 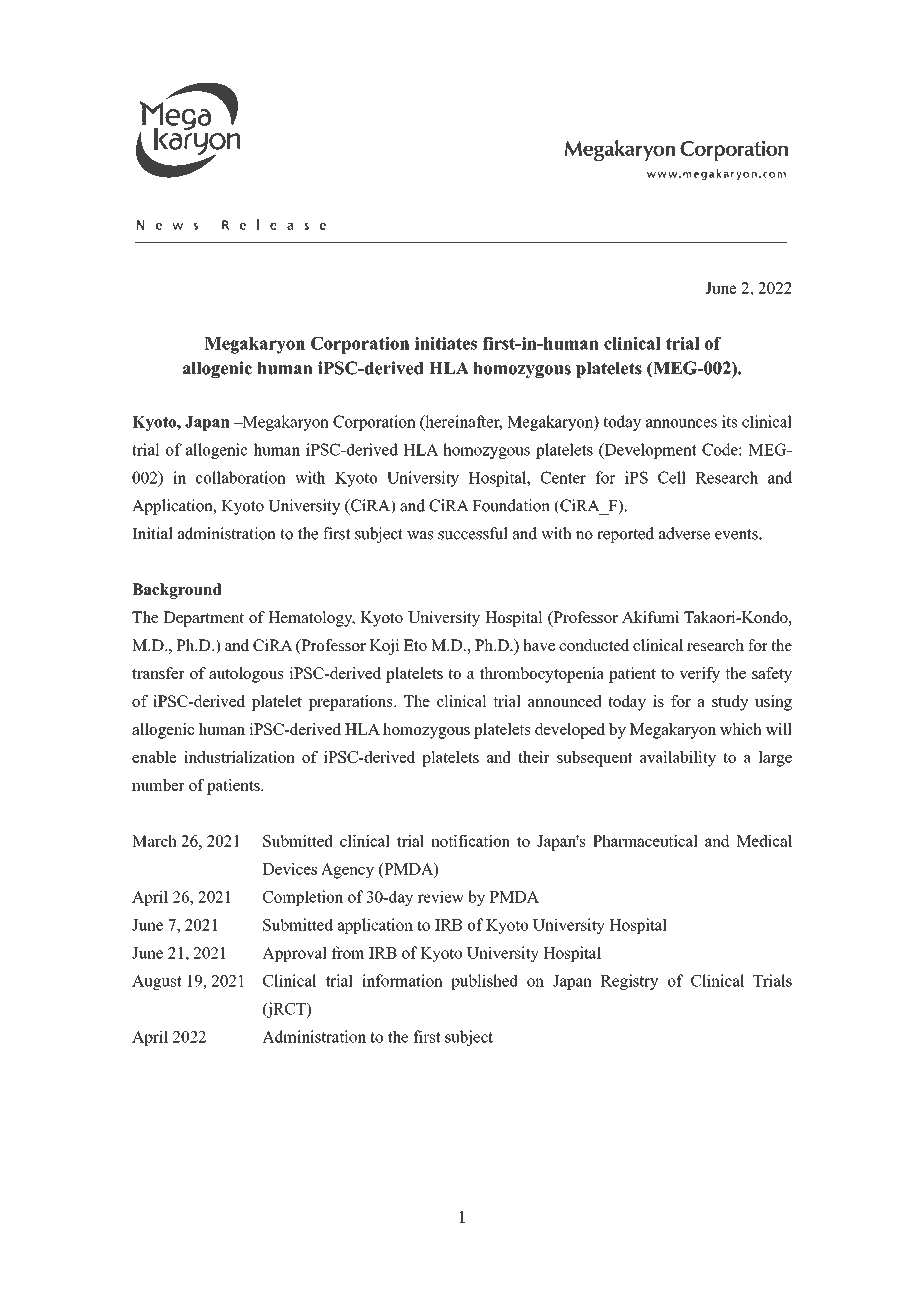 What do you see at coordinates (699, 675) in the screenshot?
I see `verify` at bounding box center [699, 675].
